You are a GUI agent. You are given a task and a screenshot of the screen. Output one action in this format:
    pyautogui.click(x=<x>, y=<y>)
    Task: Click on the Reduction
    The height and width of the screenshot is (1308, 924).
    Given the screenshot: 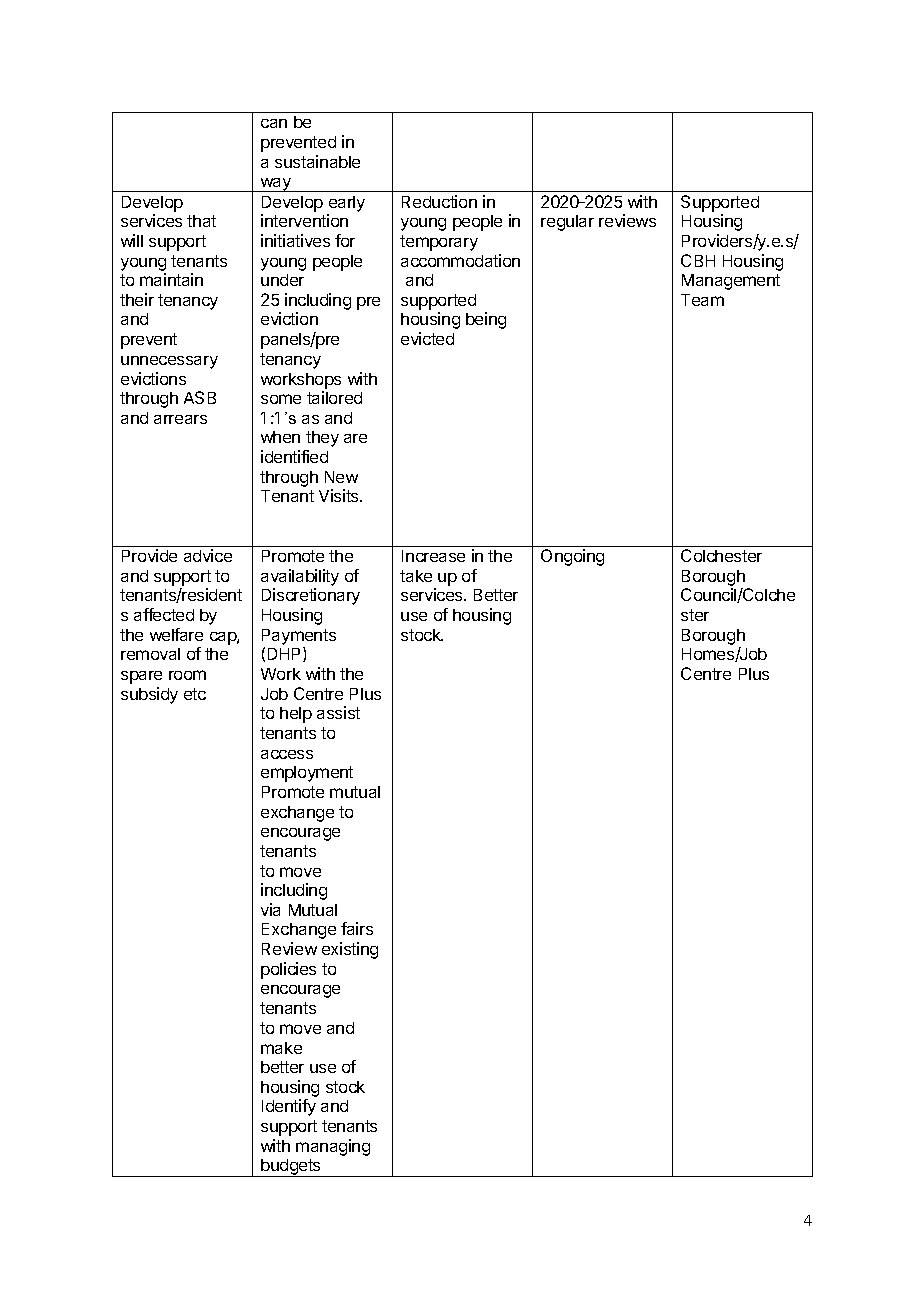 What is the action you would take?
    pyautogui.click(x=439, y=201)
